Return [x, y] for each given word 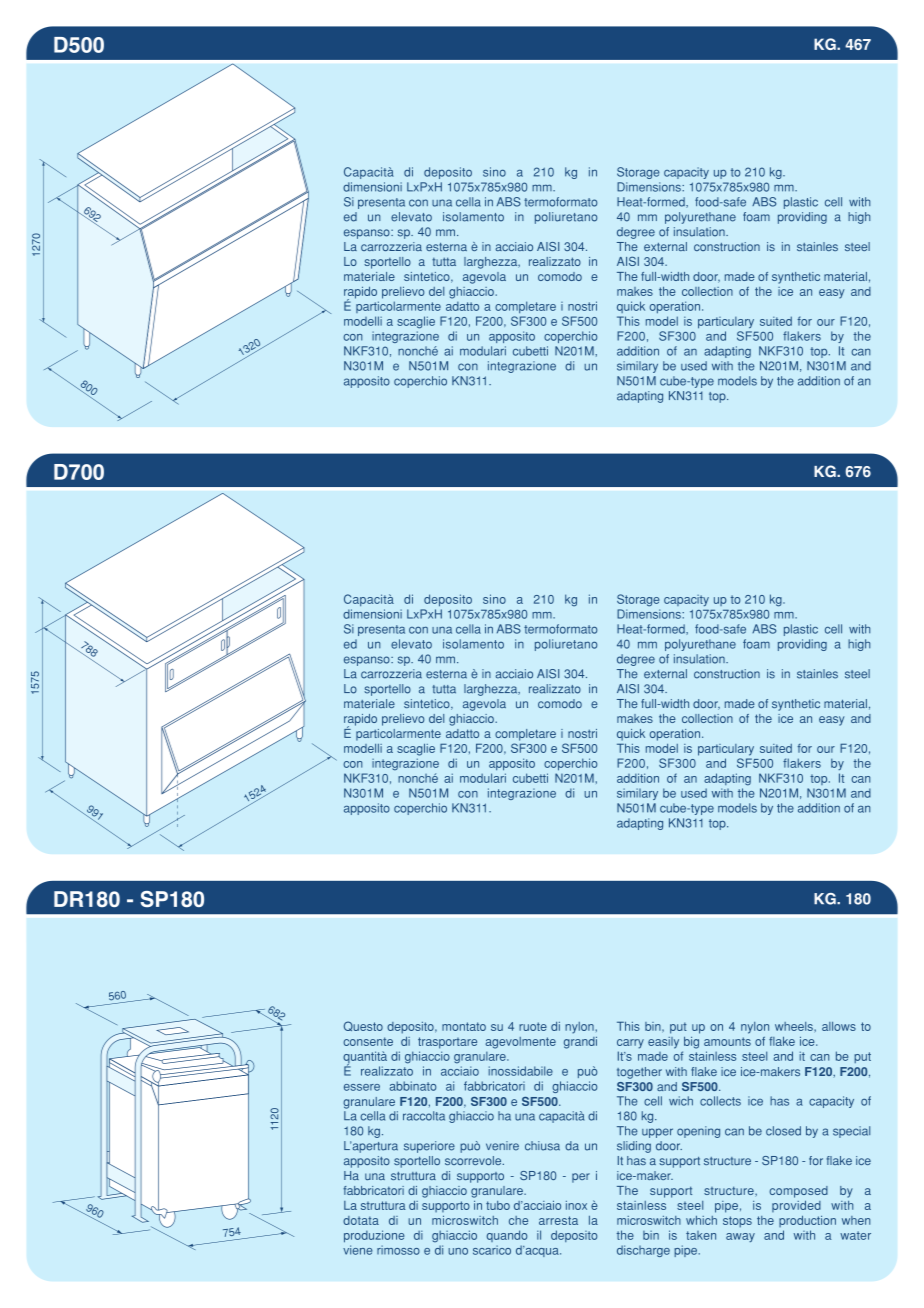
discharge [643, 1251]
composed [798, 1192]
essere [362, 1087]
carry [630, 1044]
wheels [795, 1026]
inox [576, 1205]
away [740, 1237]
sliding [634, 1147]
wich [681, 1101]
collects [720, 1101]
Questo [363, 1026]
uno [458, 1251]
